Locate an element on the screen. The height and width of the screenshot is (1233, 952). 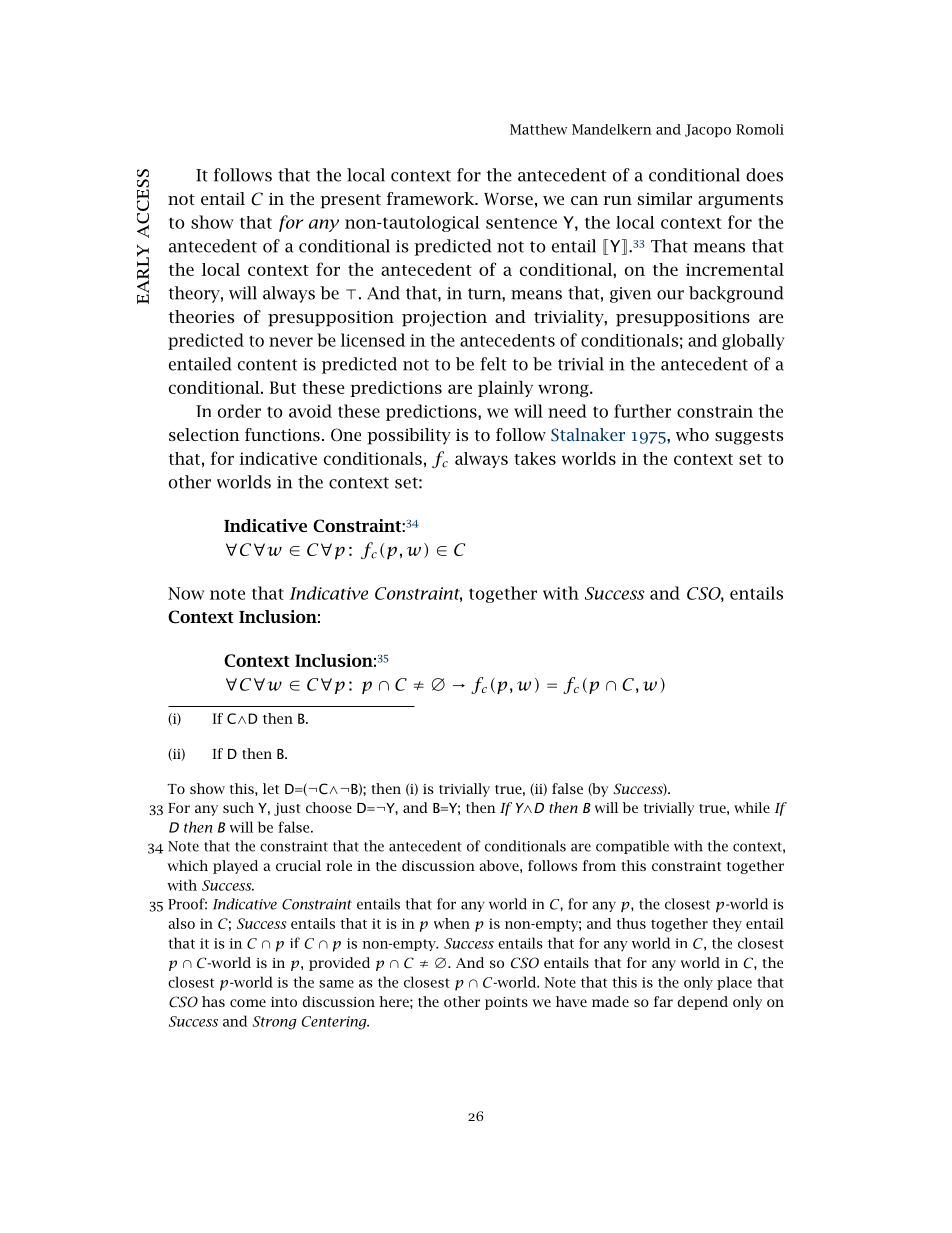
come is located at coordinates (248, 1003).
